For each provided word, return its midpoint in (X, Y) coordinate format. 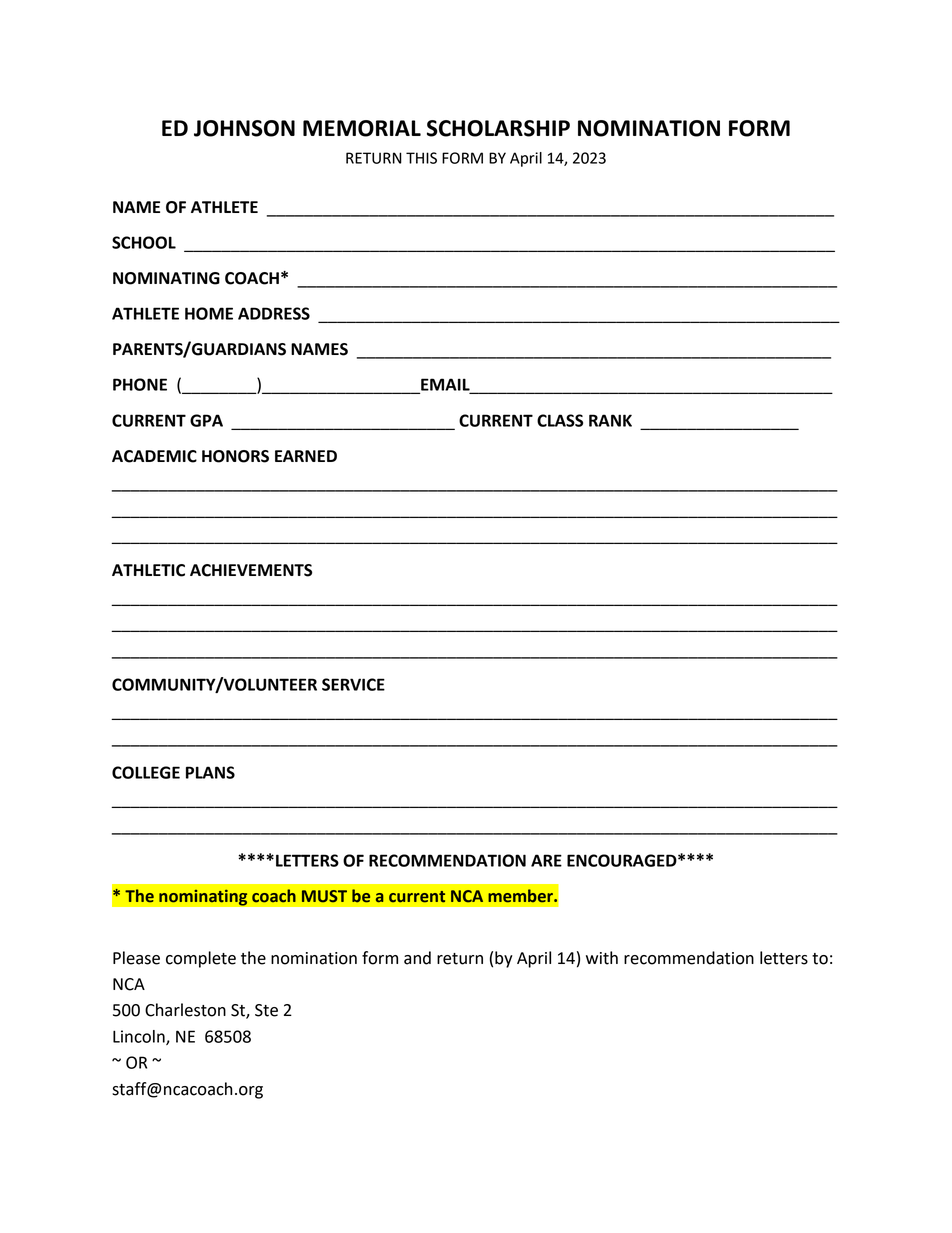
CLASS (560, 420)
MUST (324, 896)
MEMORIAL (362, 128)
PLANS (210, 772)
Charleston (185, 1010)
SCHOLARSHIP (498, 128)
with (602, 958)
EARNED (306, 456)
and (417, 958)
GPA (206, 420)
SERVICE (353, 684)
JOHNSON (244, 128)
